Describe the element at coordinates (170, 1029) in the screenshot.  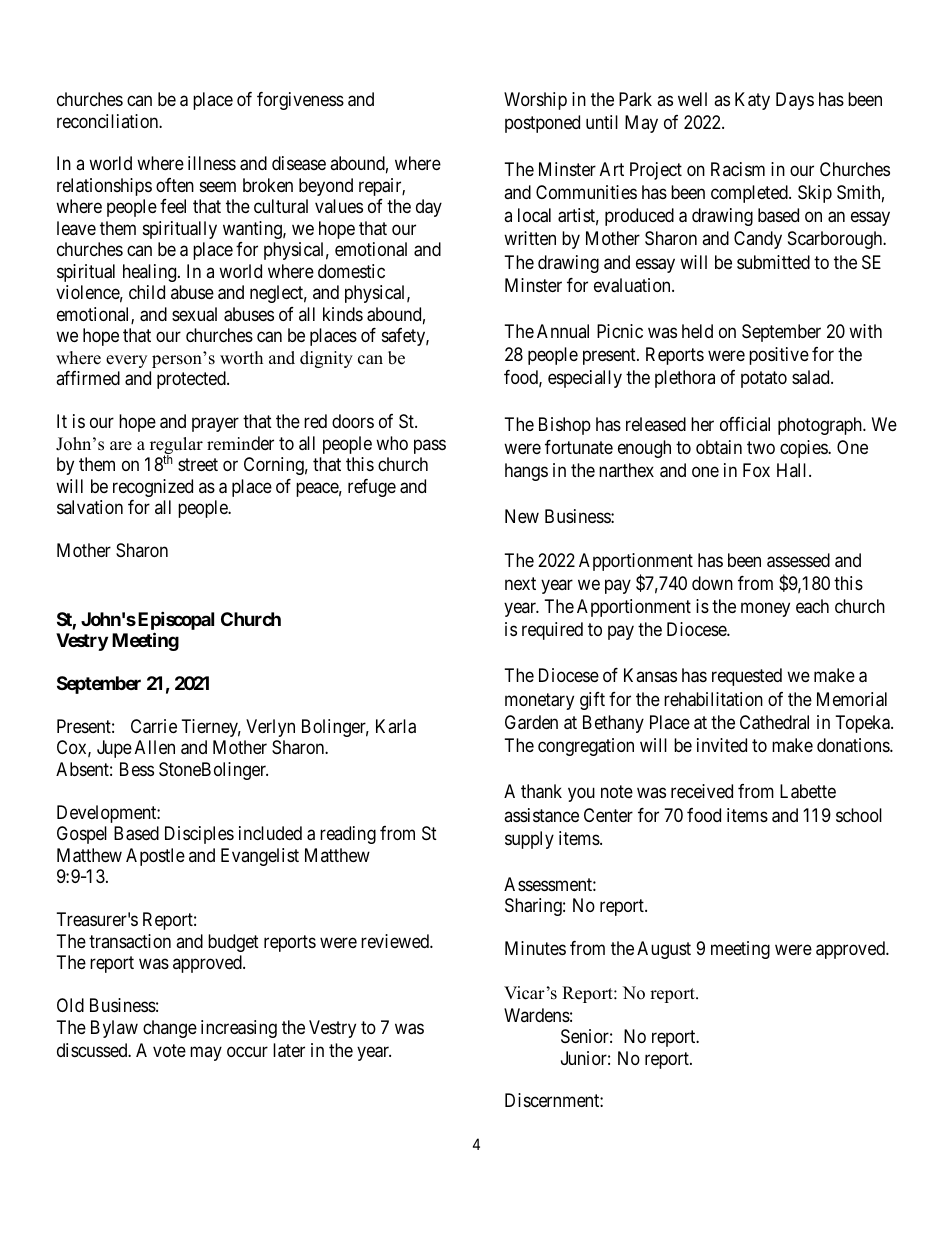
I see `change` at that location.
